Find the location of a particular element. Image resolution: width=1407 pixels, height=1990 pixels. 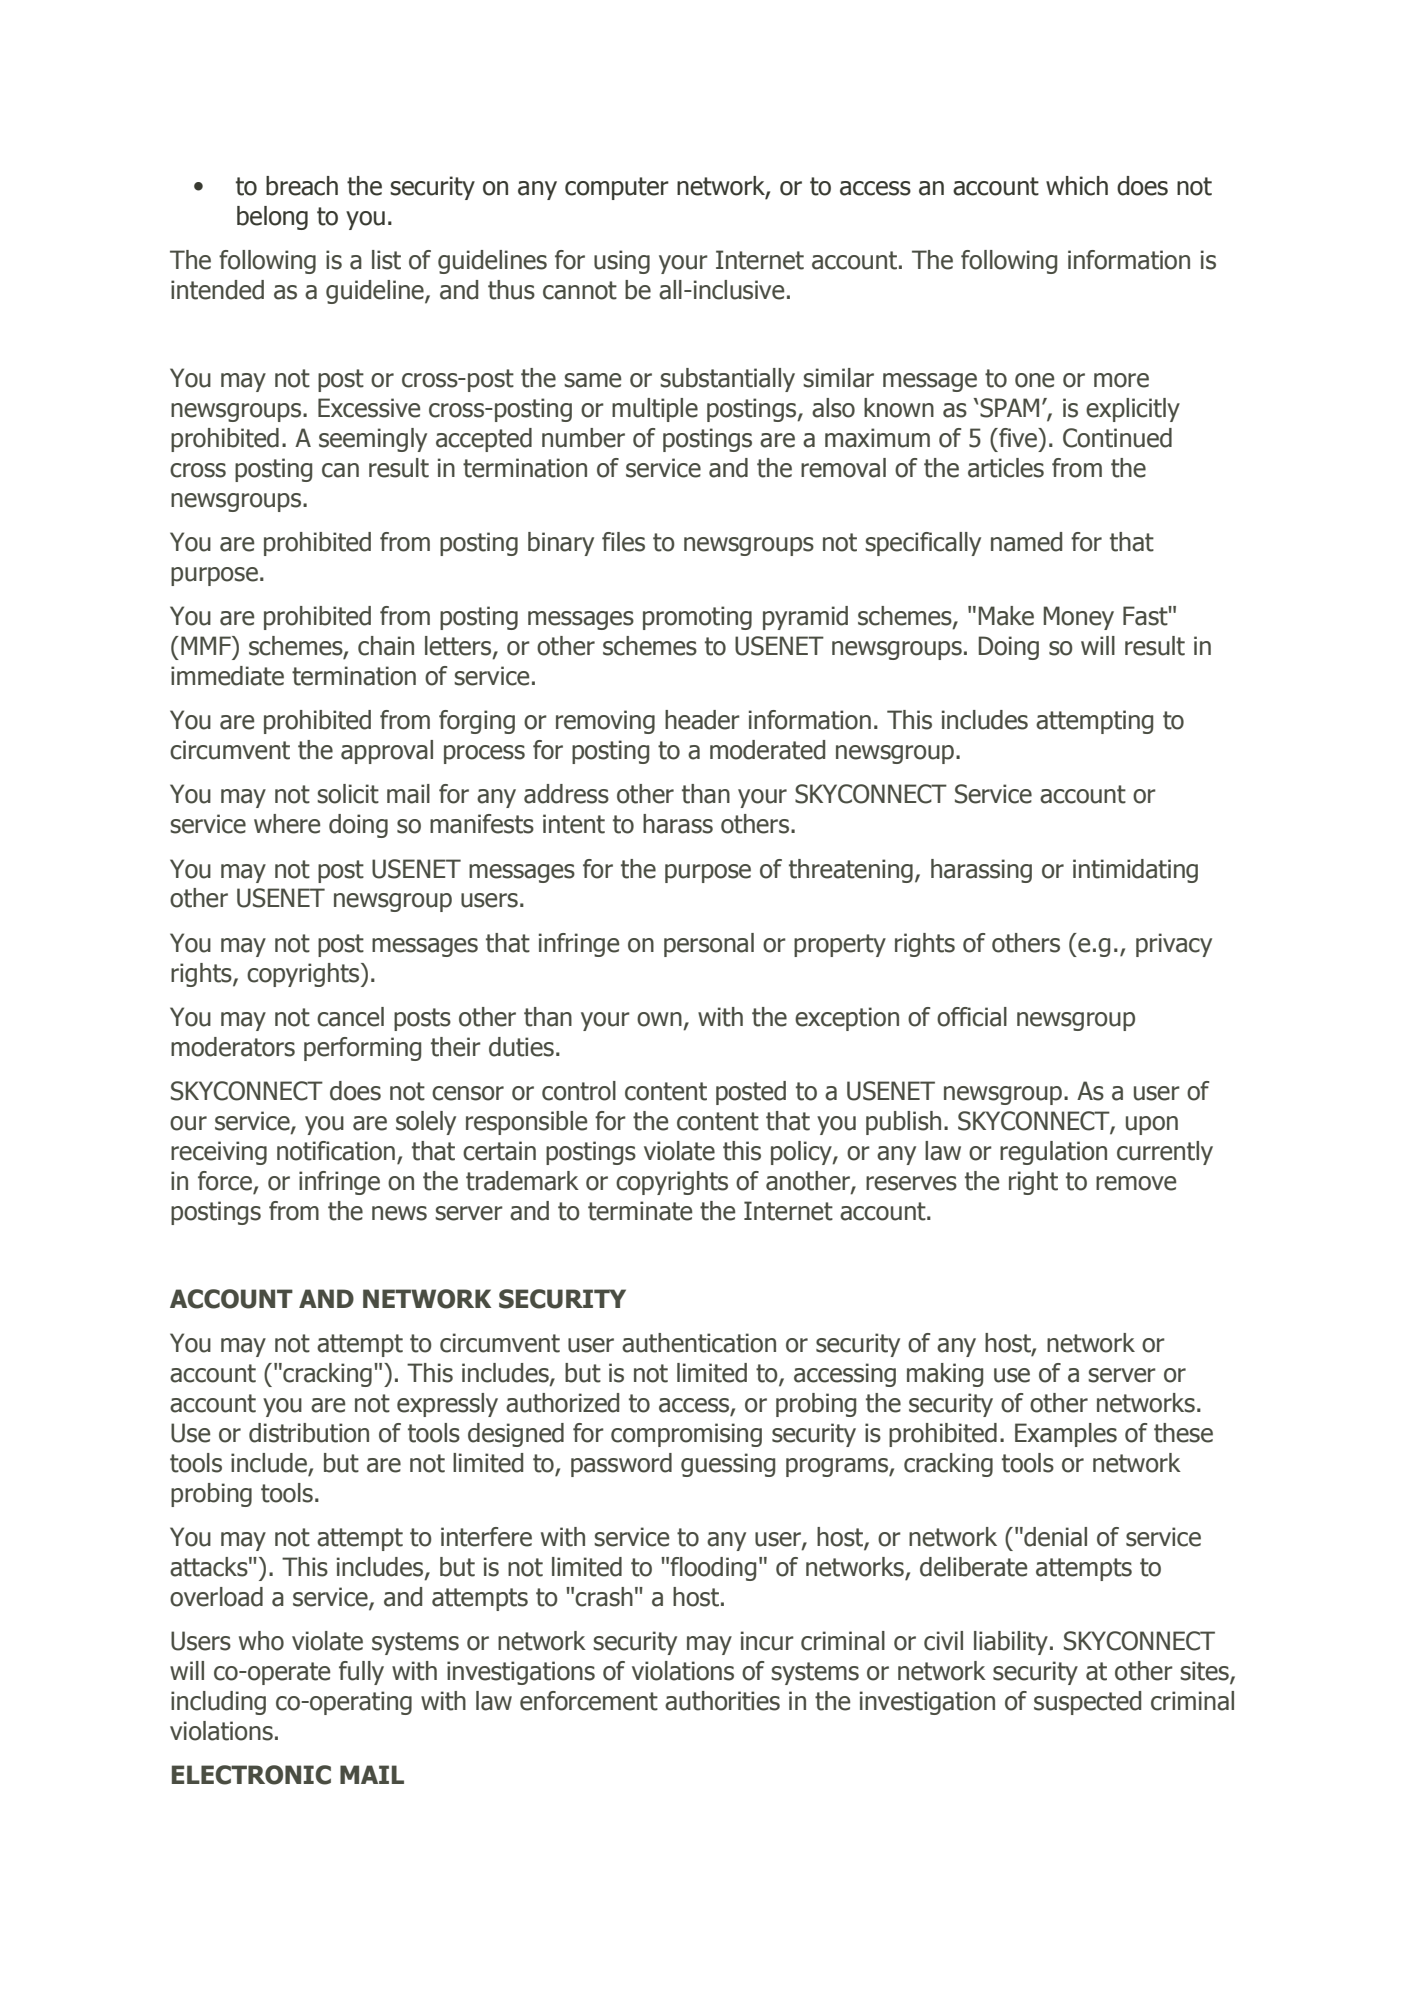

using is located at coordinates (622, 262).
